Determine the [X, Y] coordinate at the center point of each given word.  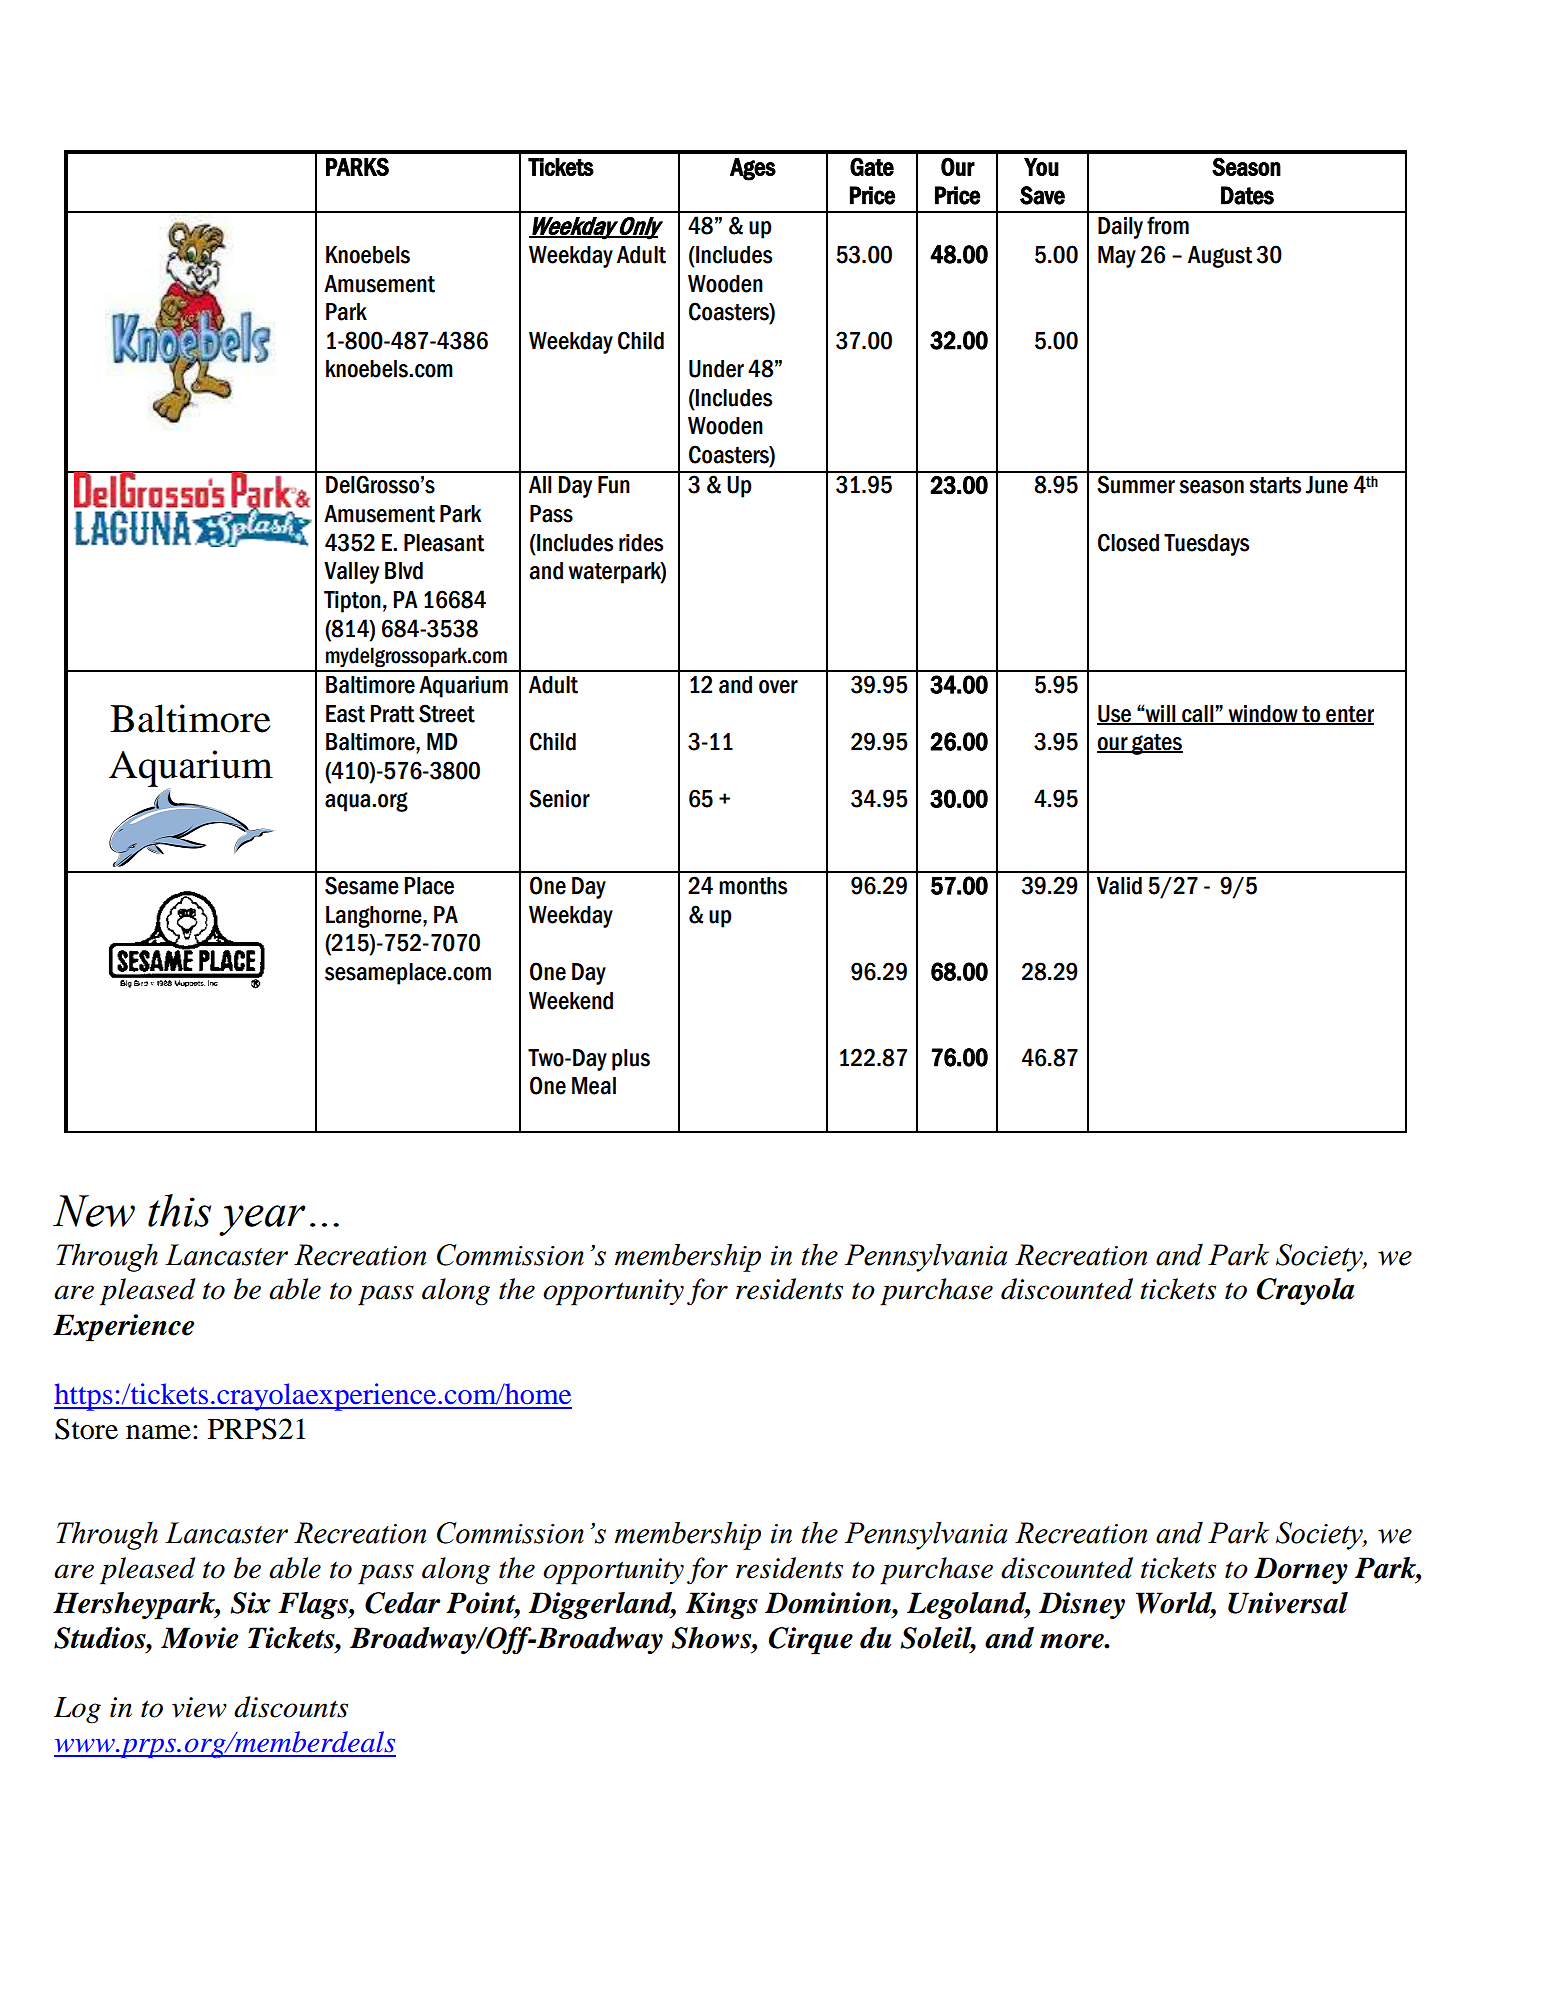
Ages [753, 169]
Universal [1288, 1603]
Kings [722, 1605]
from [1168, 225]
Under [716, 369]
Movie [199, 1638]
